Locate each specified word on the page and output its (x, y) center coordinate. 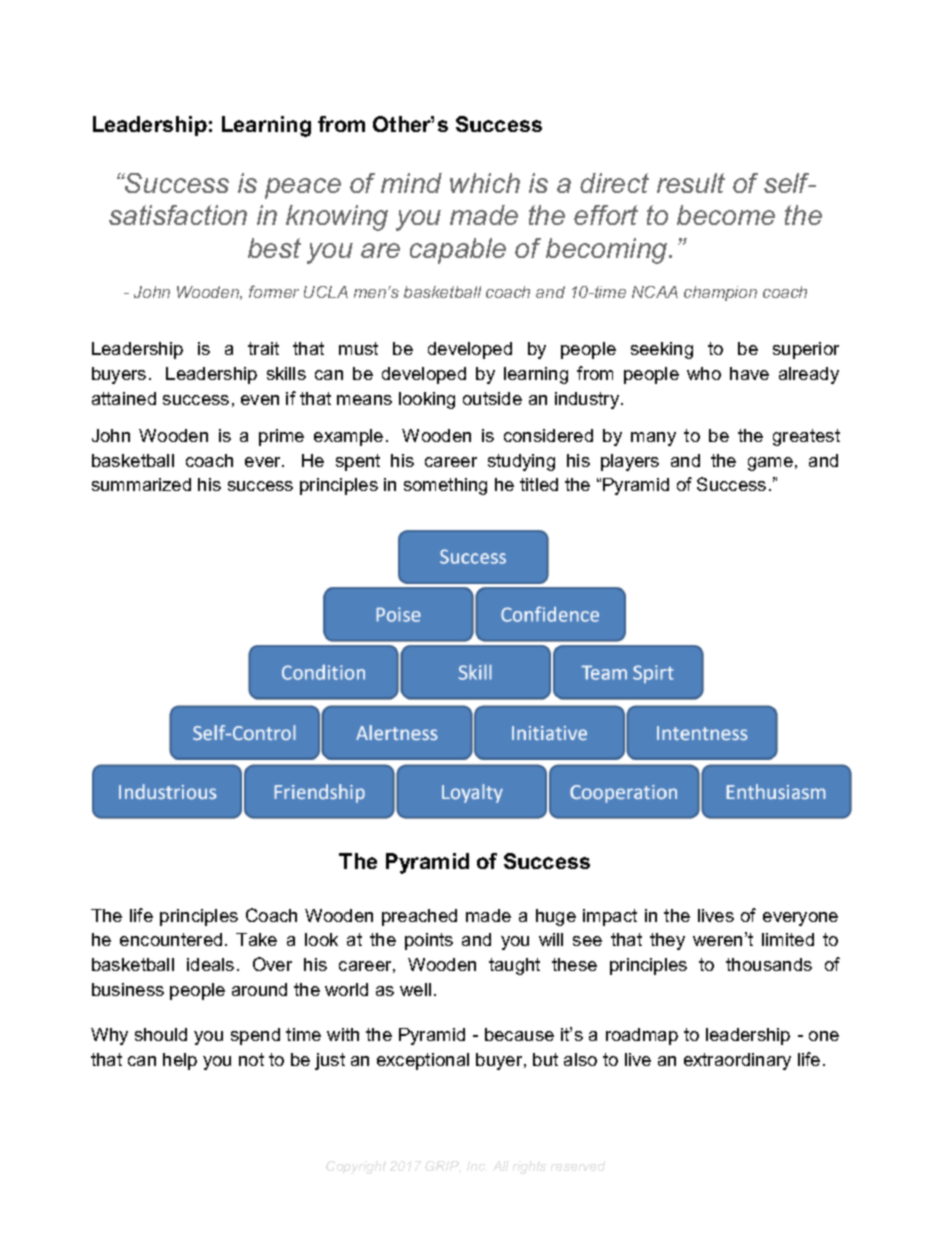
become (726, 215)
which (485, 183)
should (161, 1034)
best (274, 248)
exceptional (423, 1061)
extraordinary (737, 1061)
